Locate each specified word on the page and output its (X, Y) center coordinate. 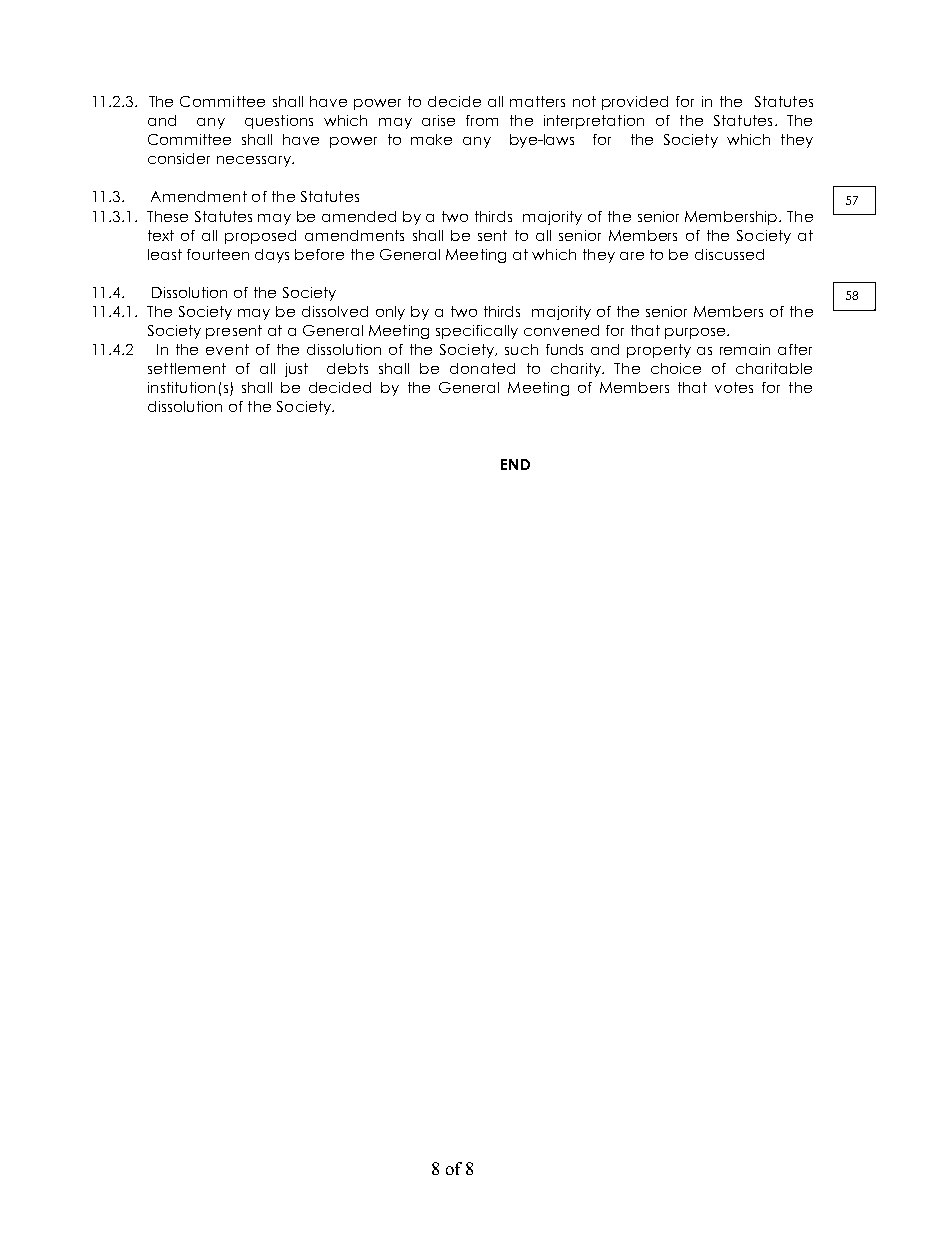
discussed (729, 254)
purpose (696, 333)
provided (635, 103)
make (431, 139)
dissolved (335, 311)
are (632, 256)
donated (482, 368)
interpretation (594, 122)
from (482, 120)
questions (279, 122)
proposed (260, 237)
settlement (187, 368)
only (390, 313)
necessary (255, 161)
